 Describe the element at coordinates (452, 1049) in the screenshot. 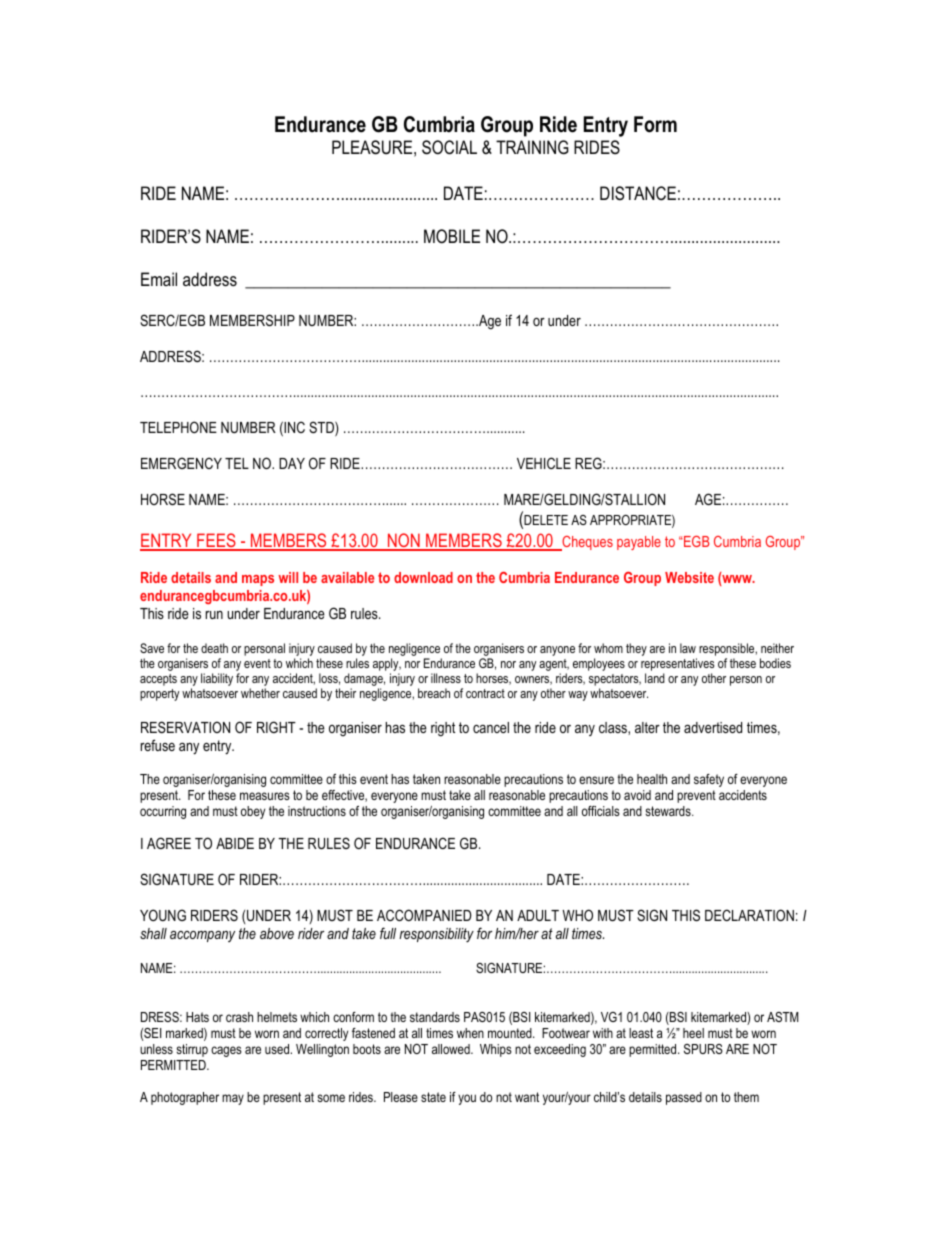

I see `allowed` at that location.
